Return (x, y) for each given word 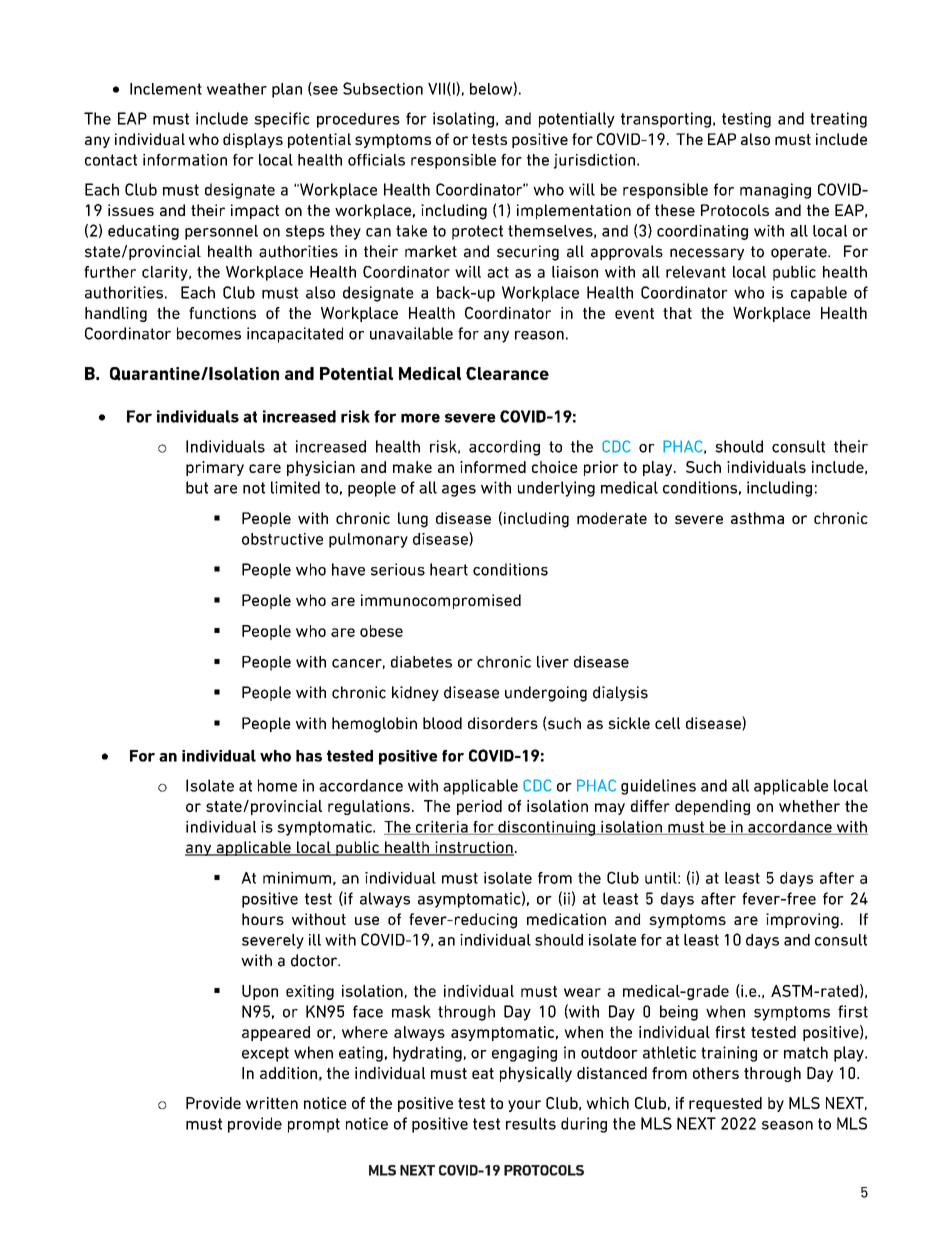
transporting (666, 120)
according (504, 448)
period (479, 807)
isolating (463, 120)
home (277, 785)
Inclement (166, 89)
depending (712, 807)
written (272, 1103)
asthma (757, 518)
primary (215, 468)
